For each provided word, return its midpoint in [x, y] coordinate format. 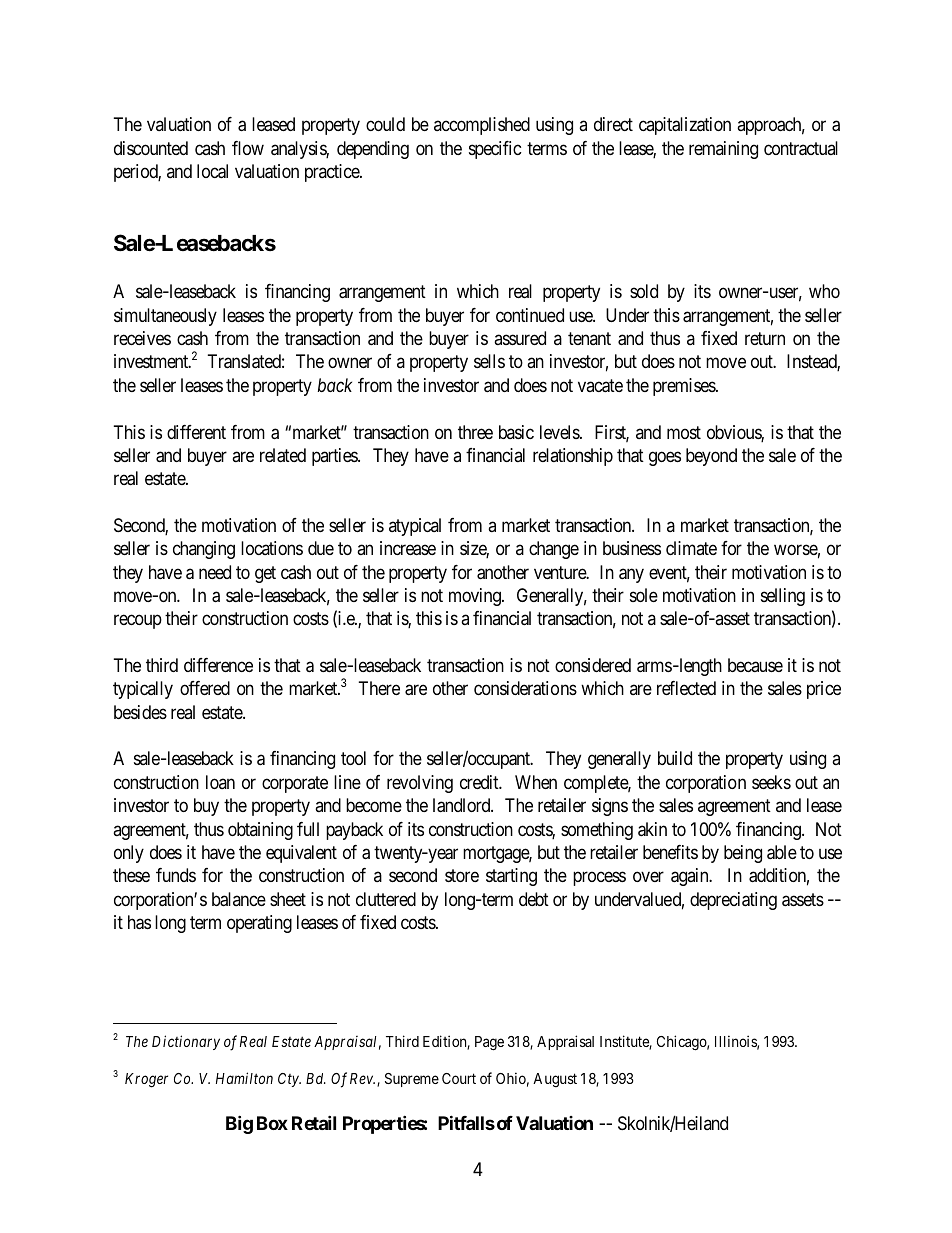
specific [495, 150]
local [212, 171]
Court [459, 1078]
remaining [723, 150]
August [555, 1080]
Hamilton [244, 1078]
